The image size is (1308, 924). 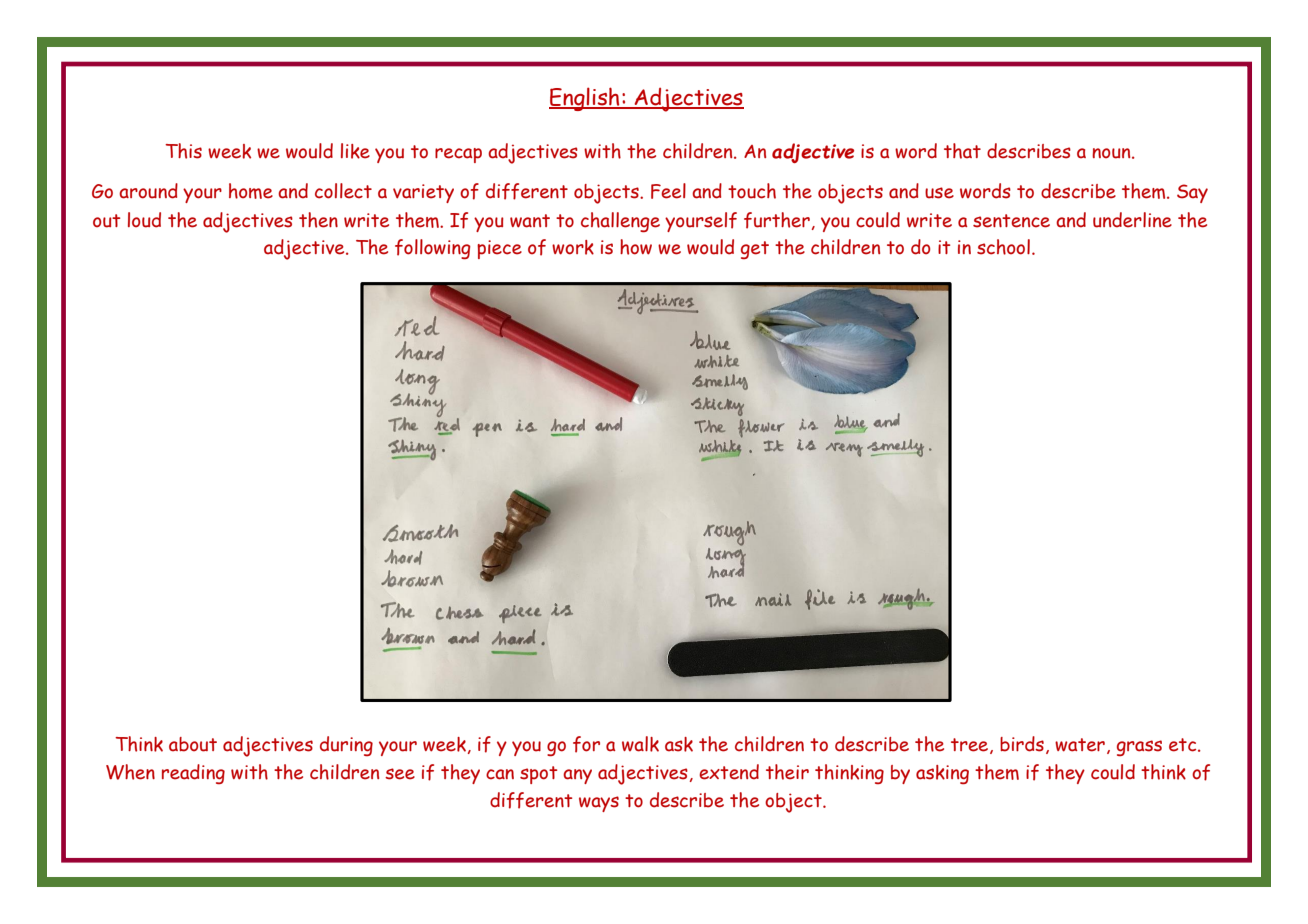 I want to click on how, so click(x=636, y=247).
